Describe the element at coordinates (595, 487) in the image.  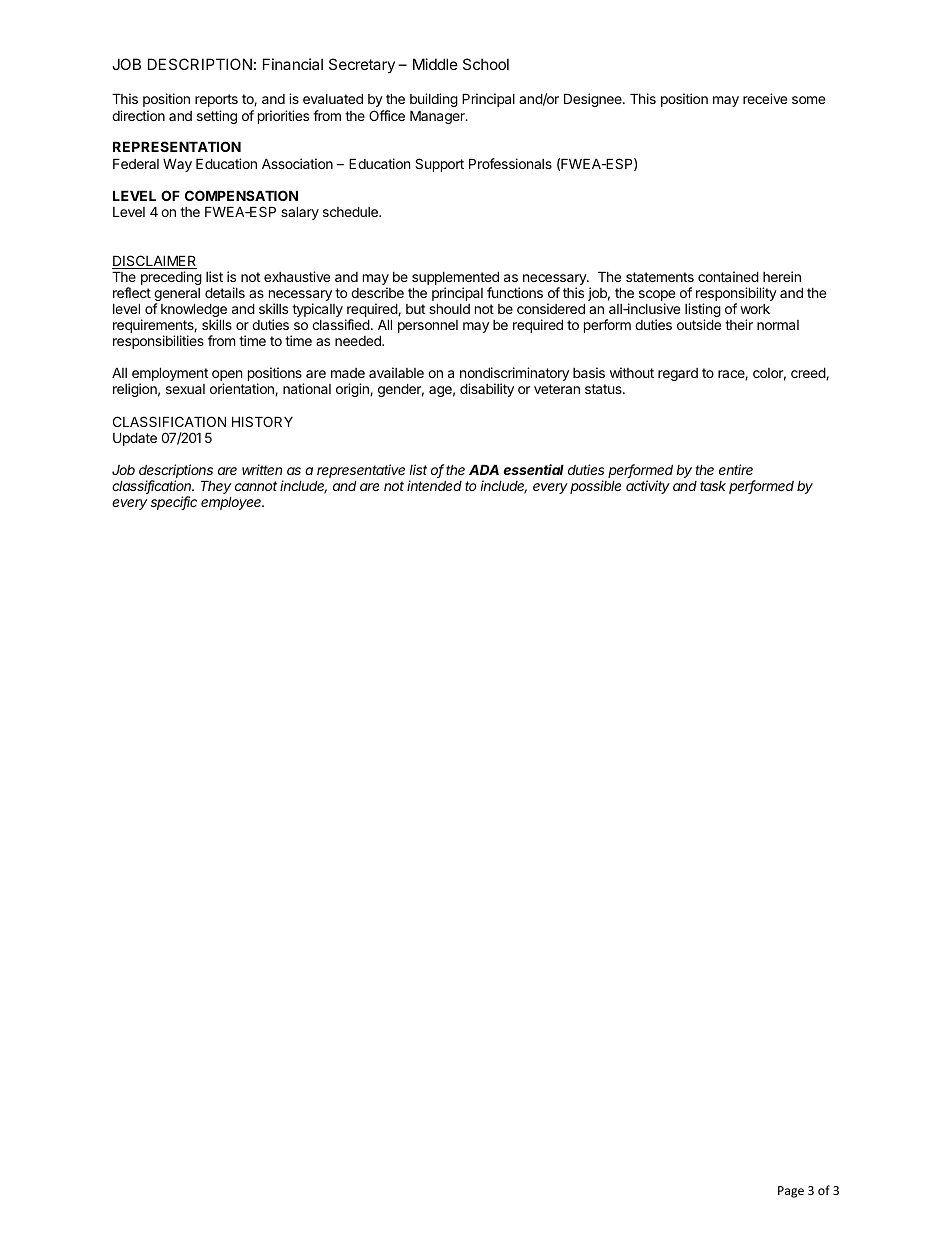
I see `possible` at that location.
